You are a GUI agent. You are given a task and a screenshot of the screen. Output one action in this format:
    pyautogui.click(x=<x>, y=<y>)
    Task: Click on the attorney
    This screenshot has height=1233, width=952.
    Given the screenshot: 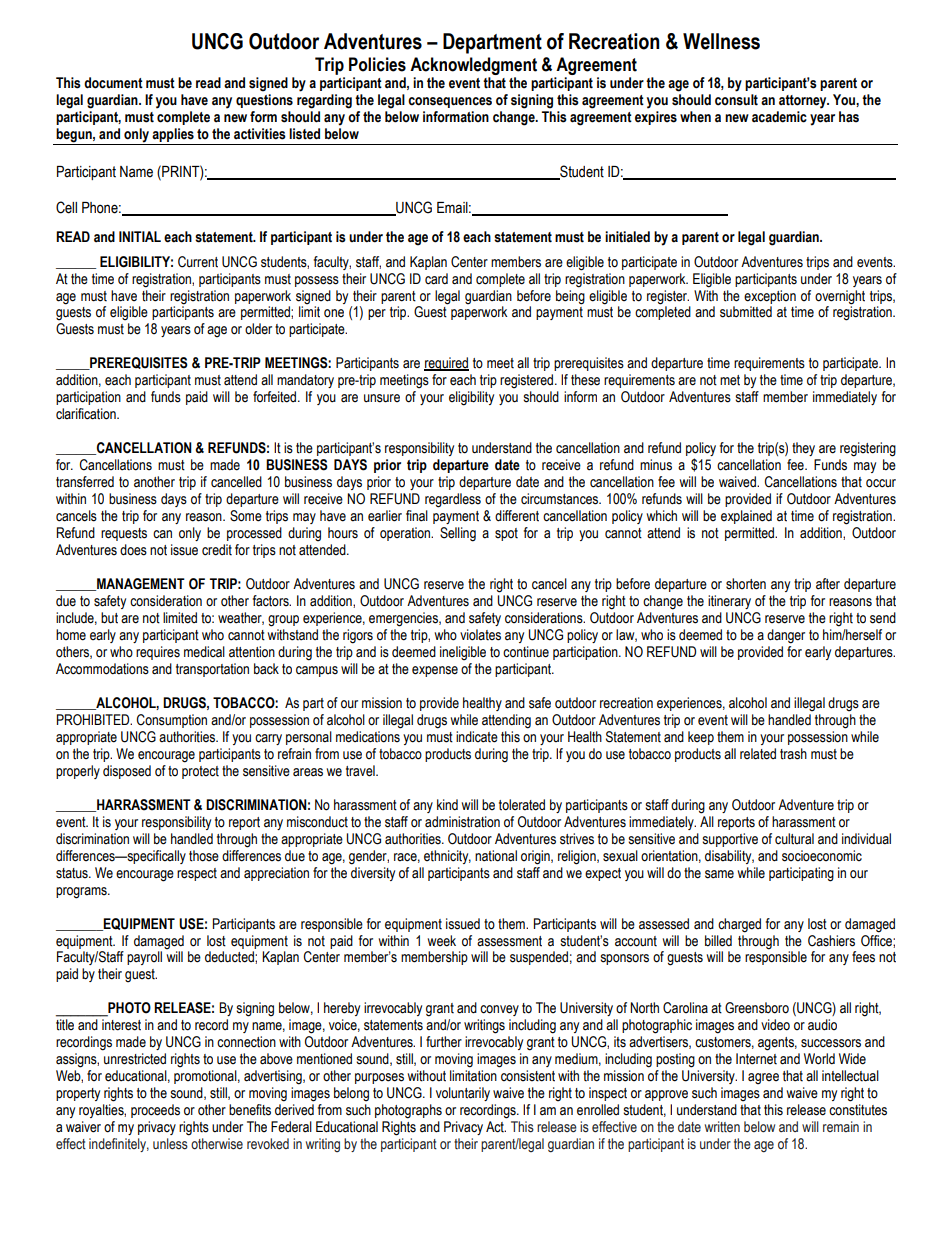 What is the action you would take?
    pyautogui.click(x=804, y=102)
